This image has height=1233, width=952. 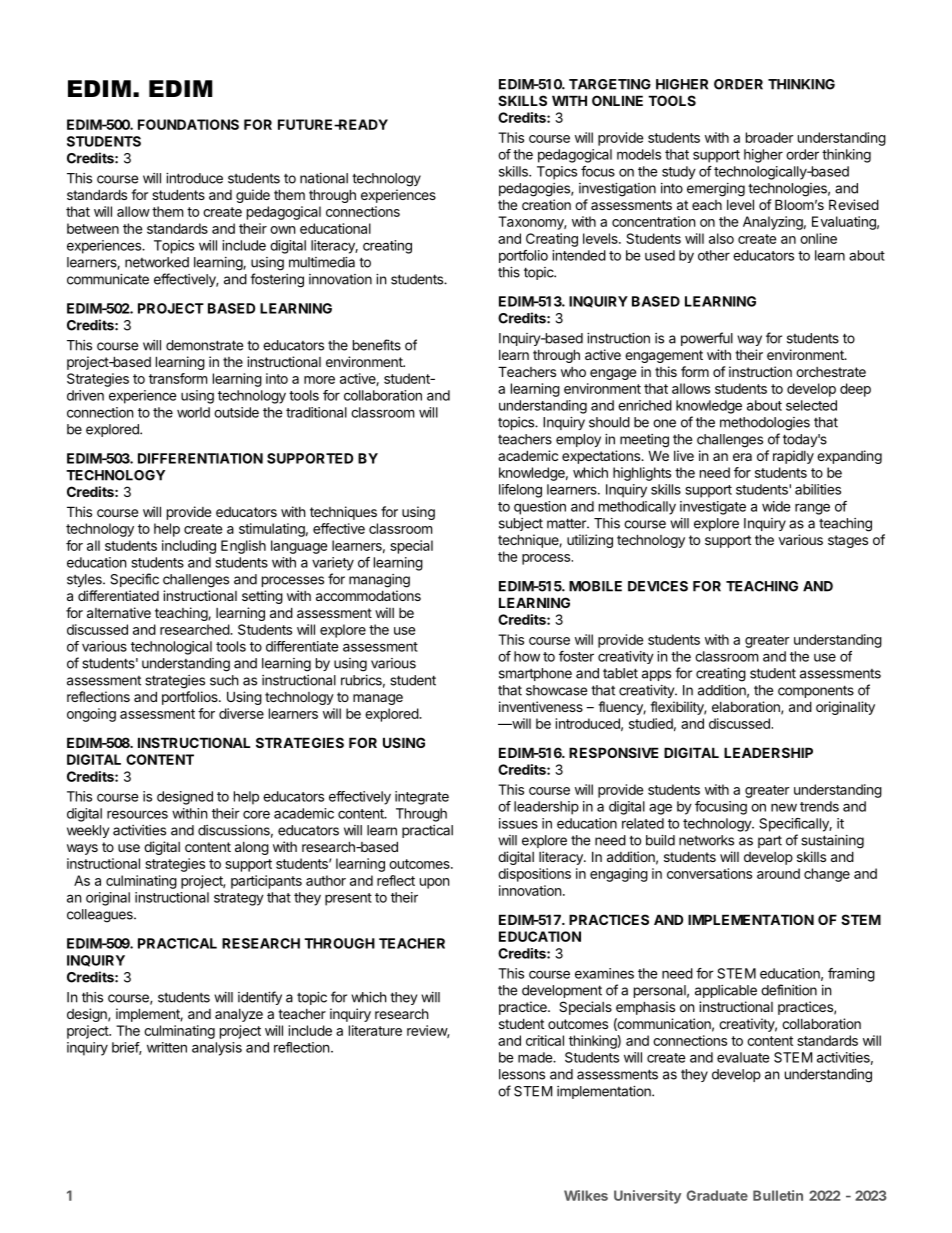 What do you see at coordinates (535, 674) in the image?
I see `smartphone` at bounding box center [535, 674].
